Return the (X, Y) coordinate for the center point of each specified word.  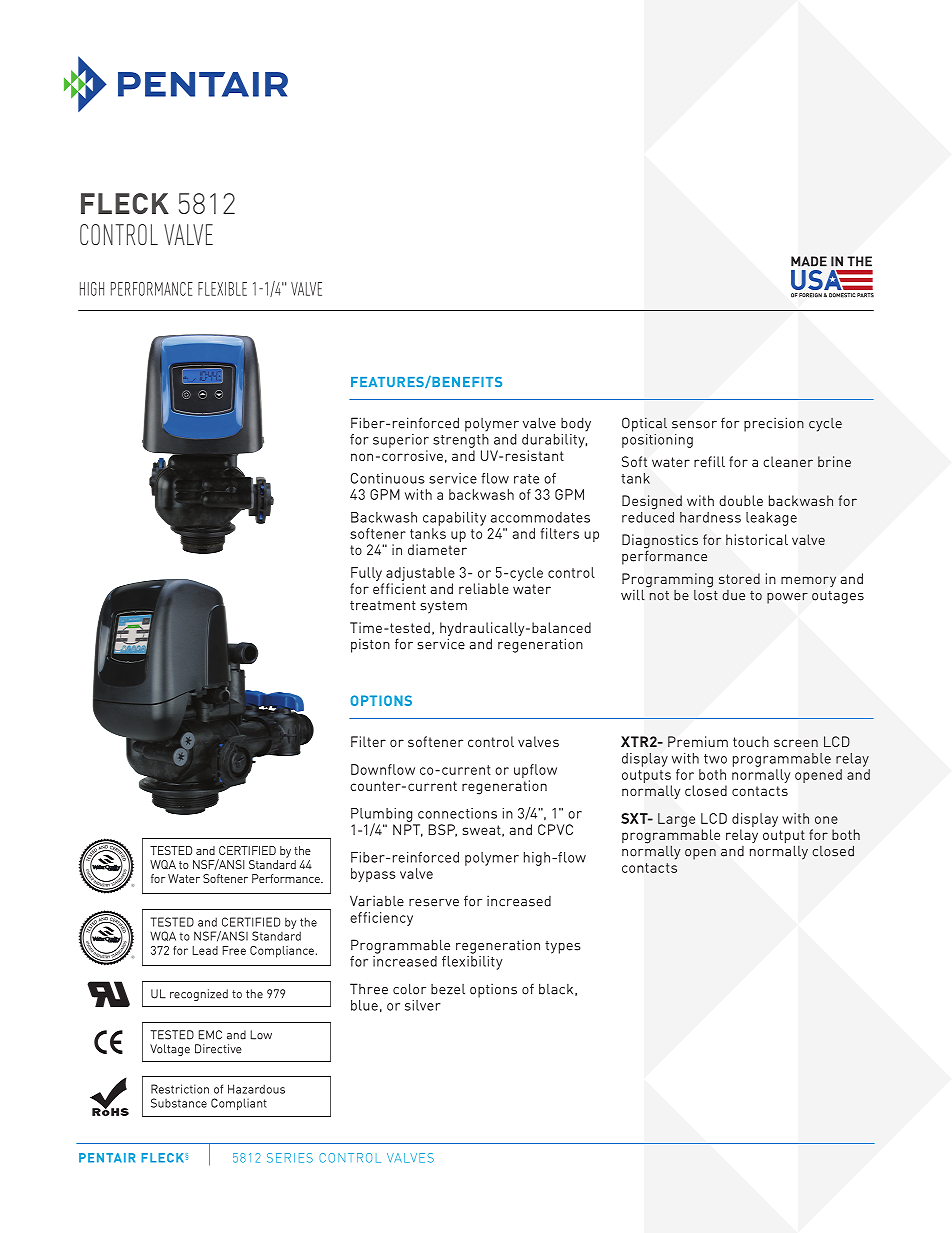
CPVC (555, 829)
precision (774, 424)
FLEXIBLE (222, 289)
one (826, 820)
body (576, 424)
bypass (373, 875)
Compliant (239, 1104)
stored (739, 578)
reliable (484, 588)
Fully (366, 574)
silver (423, 1005)
